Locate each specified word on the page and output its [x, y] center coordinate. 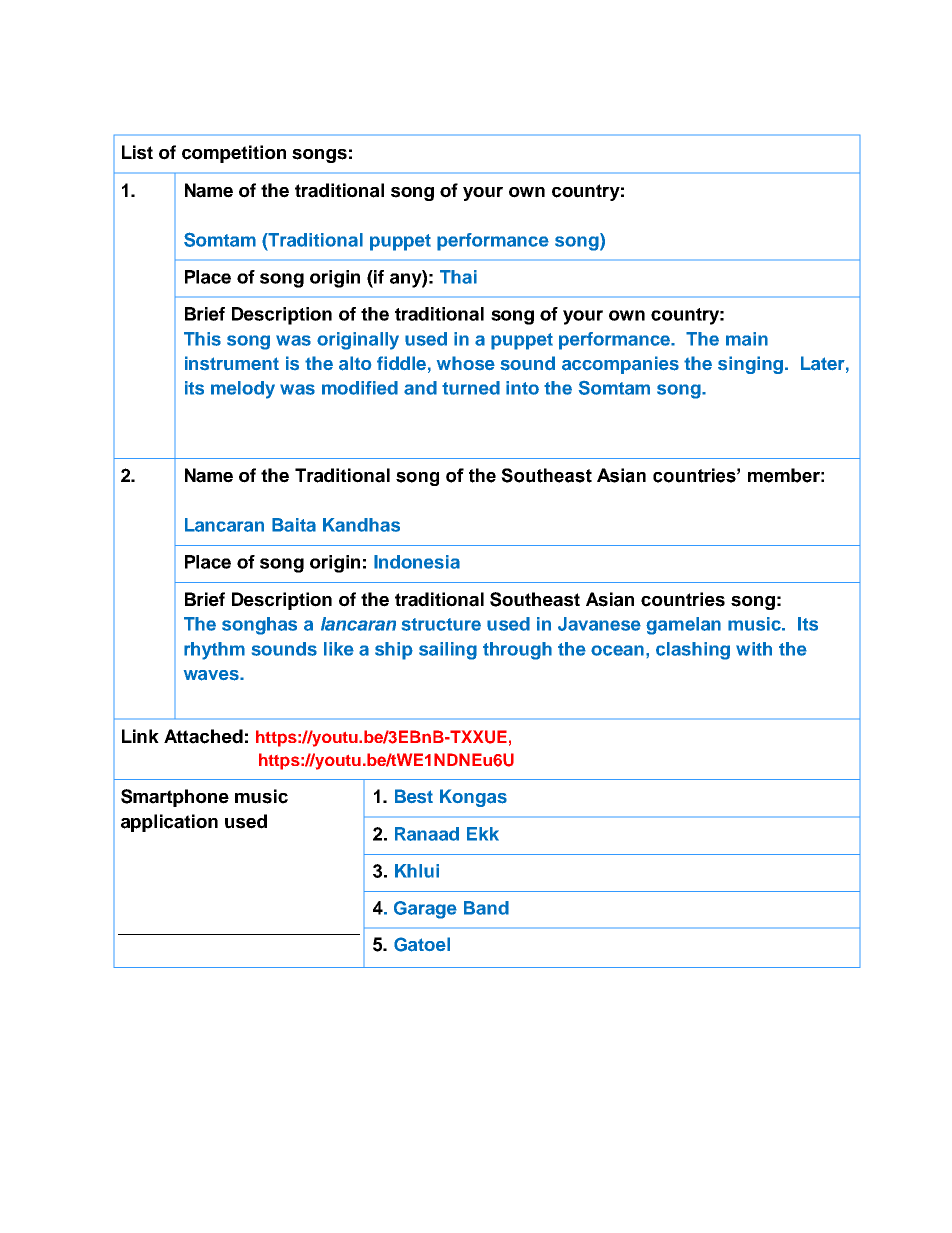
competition [234, 154]
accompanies [620, 365]
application [169, 823]
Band [486, 908]
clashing [693, 651]
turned [471, 388]
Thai [458, 277]
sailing [448, 651]
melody [243, 390]
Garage [425, 910]
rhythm [214, 651]
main [747, 339]
